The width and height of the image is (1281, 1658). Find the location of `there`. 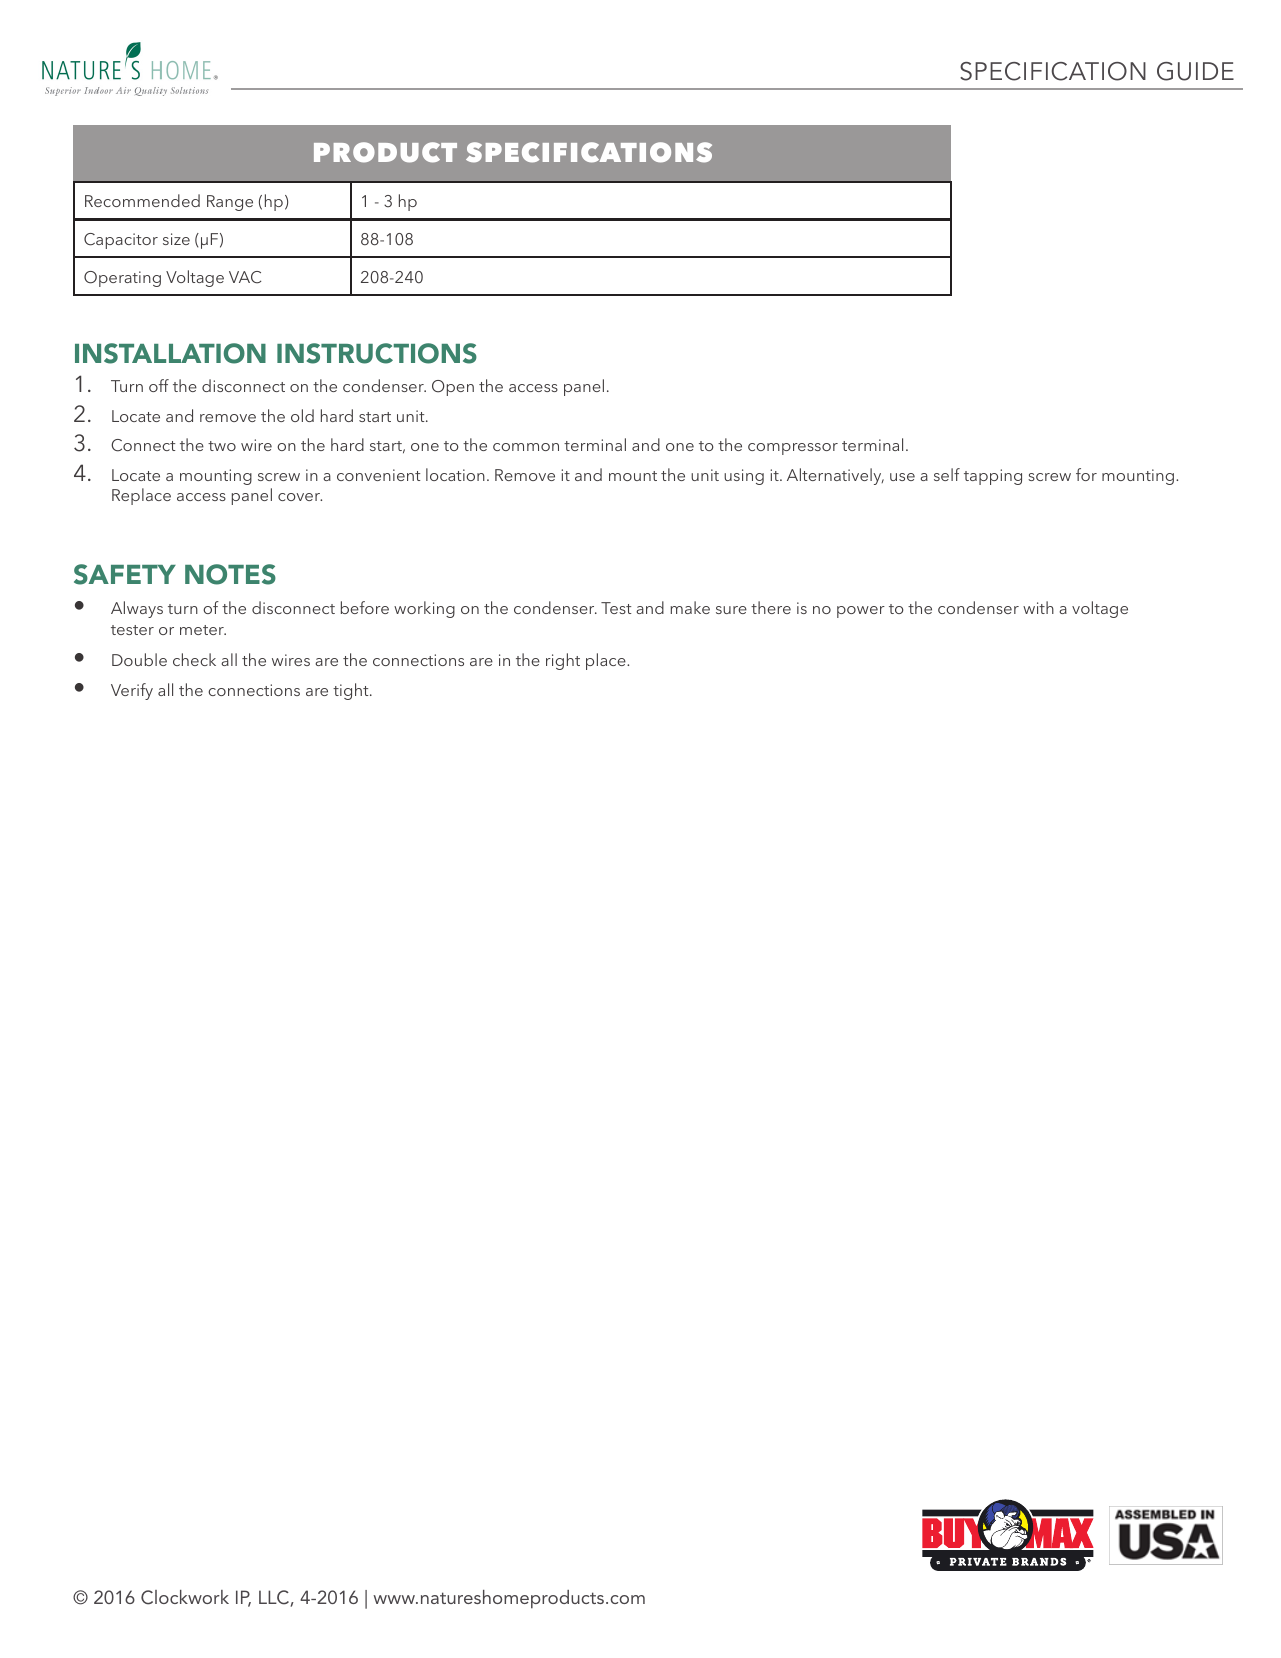

there is located at coordinates (771, 607).
